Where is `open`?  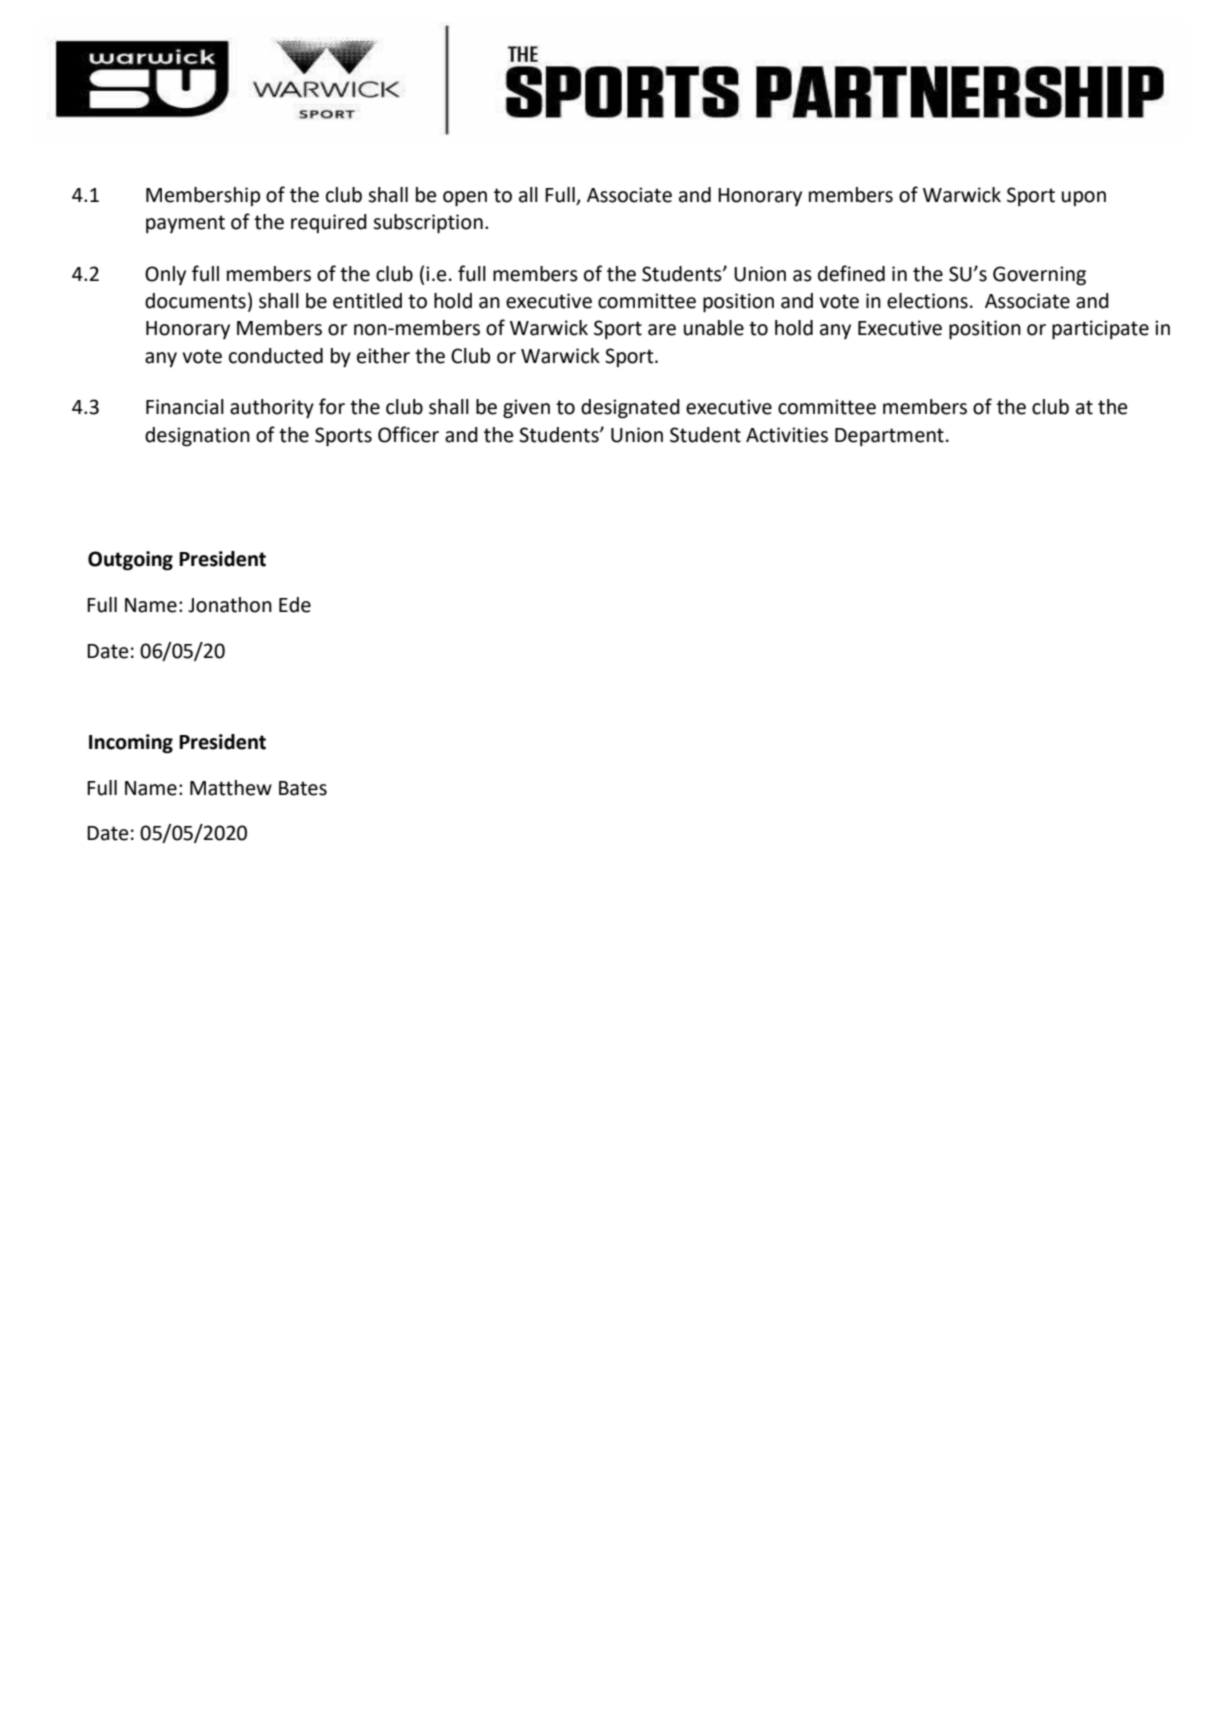
open is located at coordinates (465, 199).
